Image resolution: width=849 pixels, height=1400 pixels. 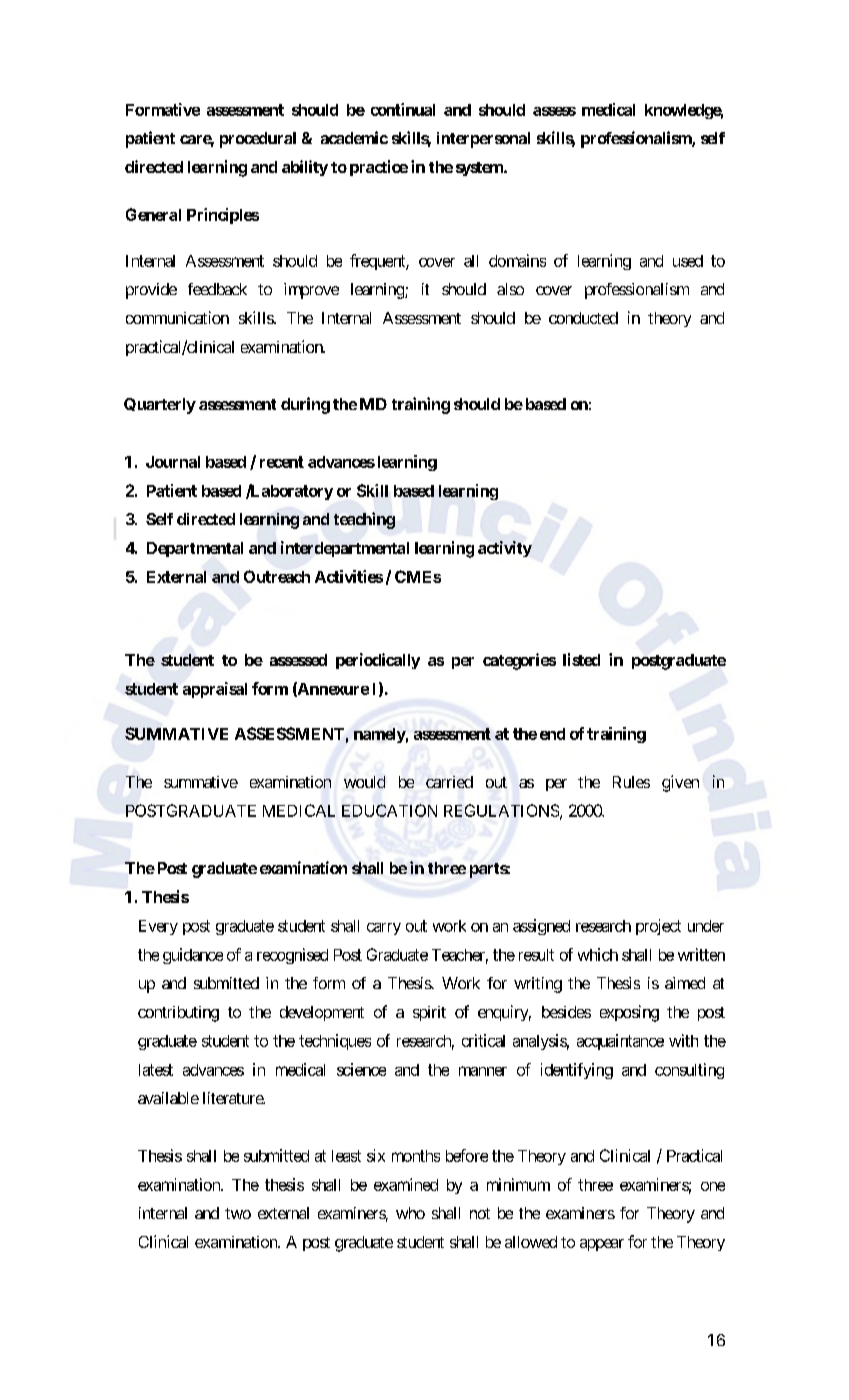 I want to click on conducted, so click(x=583, y=318).
